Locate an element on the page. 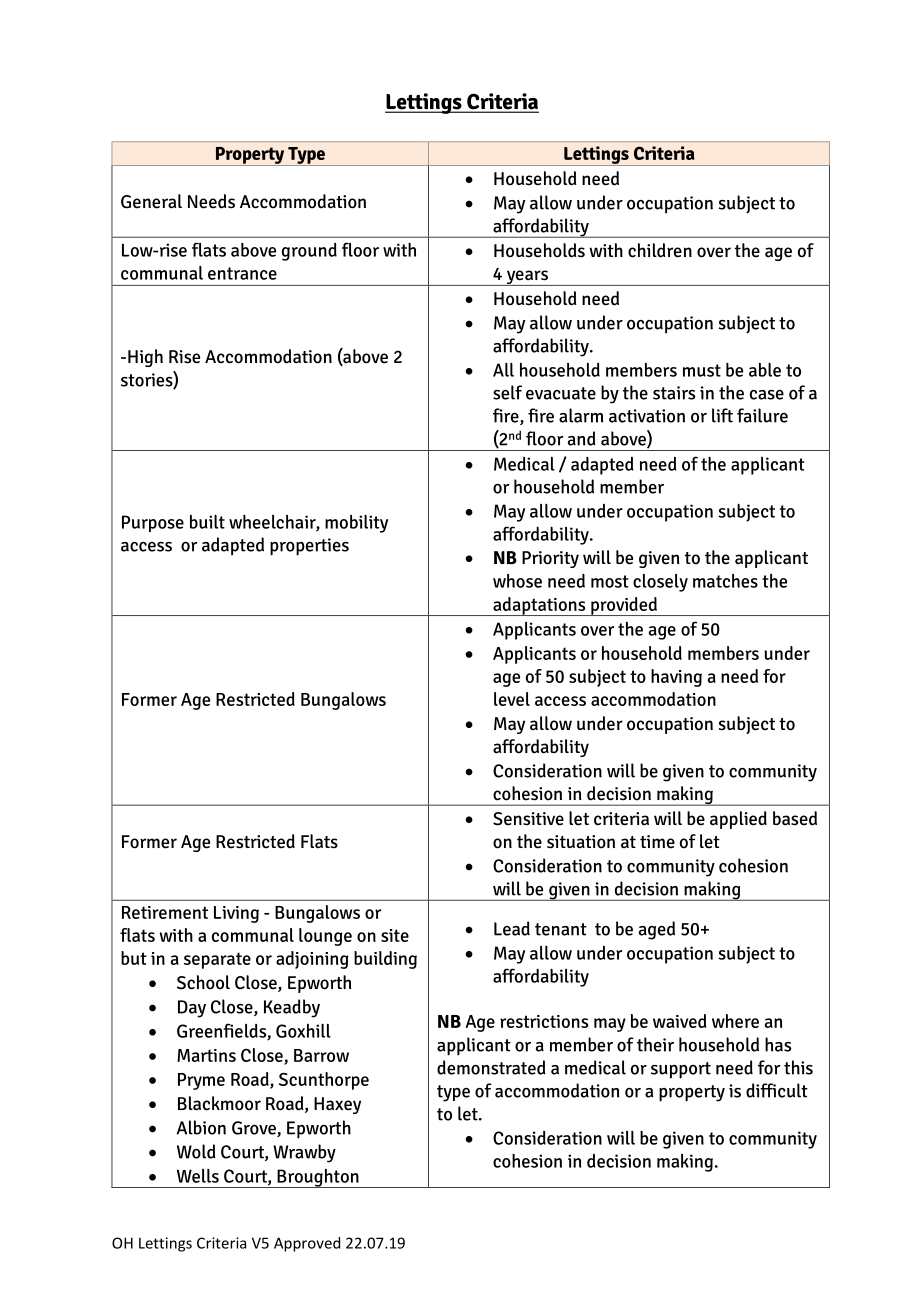 This page has width=924, height=1308. separate is located at coordinates (217, 960).
